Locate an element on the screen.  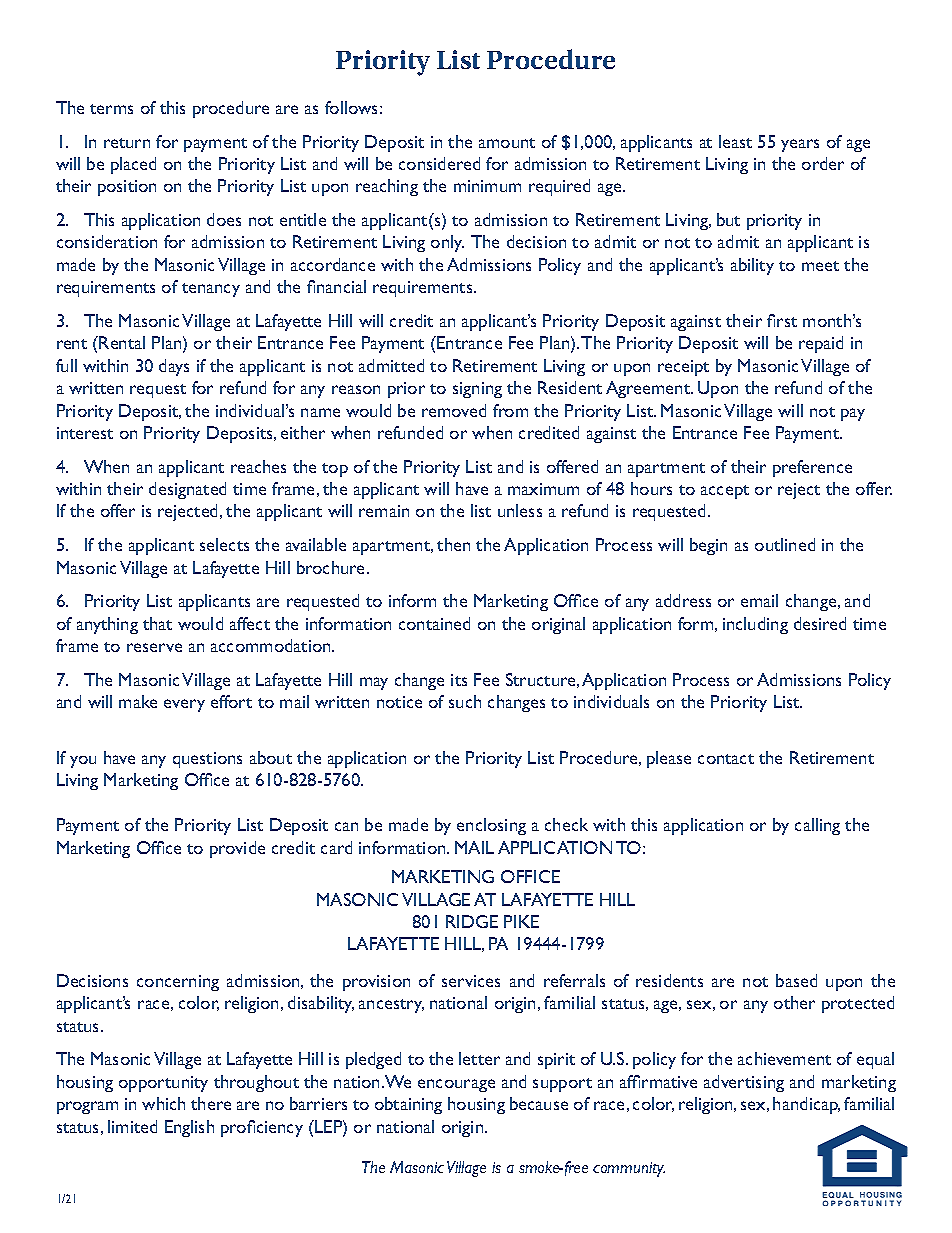
preference is located at coordinates (812, 468).
